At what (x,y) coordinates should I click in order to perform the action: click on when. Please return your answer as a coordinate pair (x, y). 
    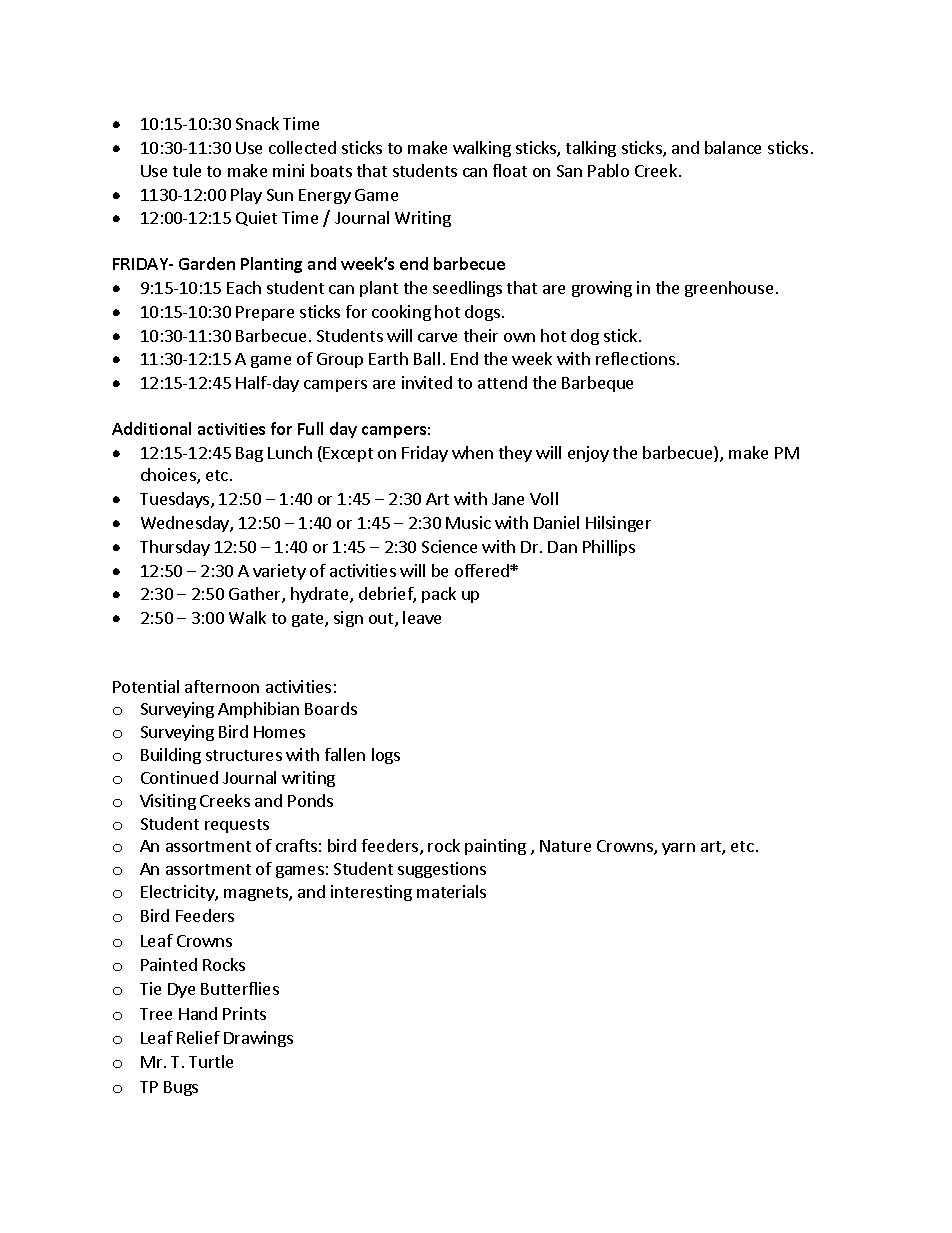
    Looking at the image, I should click on (472, 452).
